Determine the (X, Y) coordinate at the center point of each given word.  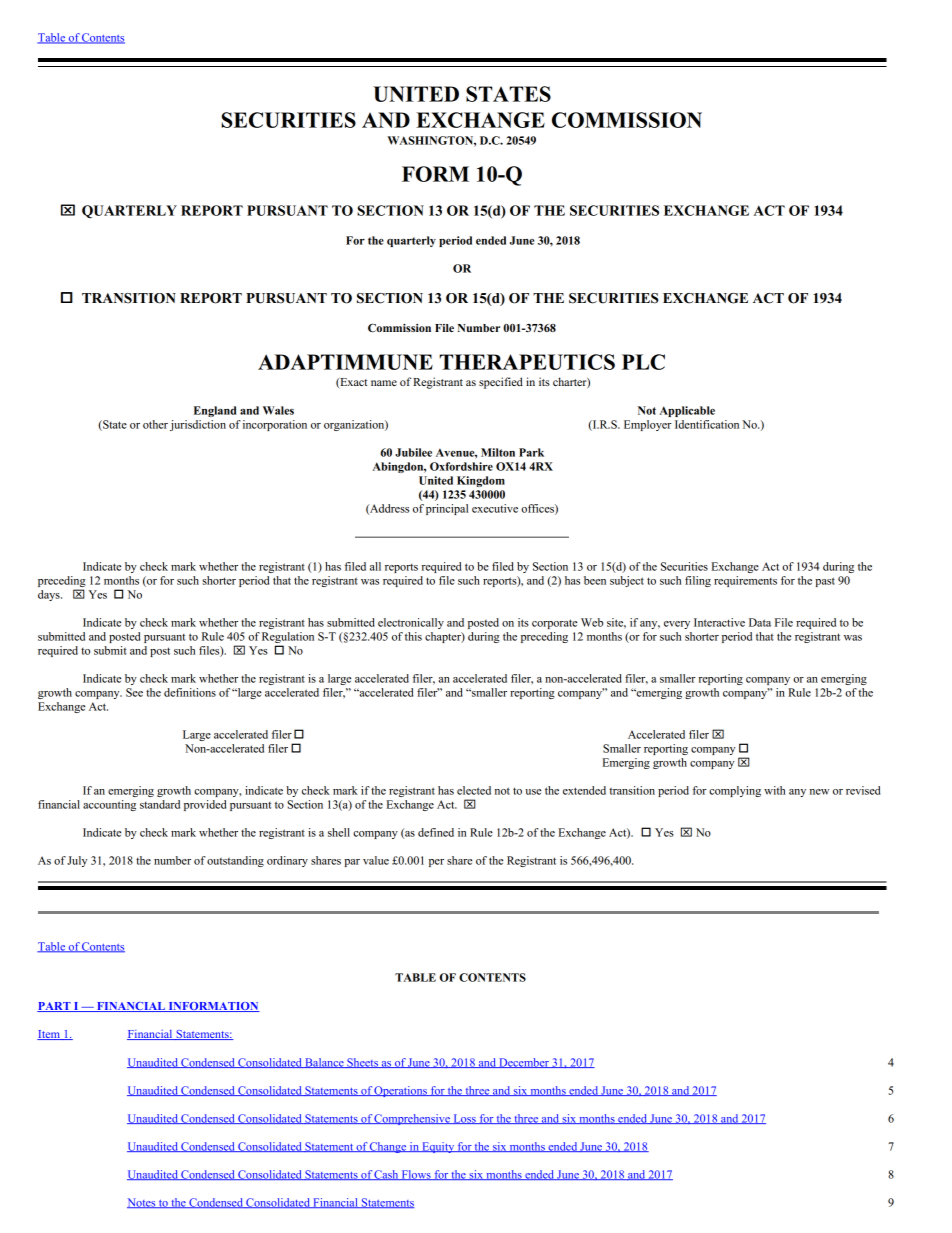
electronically (411, 623)
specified (501, 383)
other (155, 424)
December (524, 1063)
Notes (142, 1203)
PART (55, 1007)
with (775, 790)
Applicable (687, 411)
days (50, 595)
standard (160, 804)
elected (474, 790)
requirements (745, 581)
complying (735, 791)
